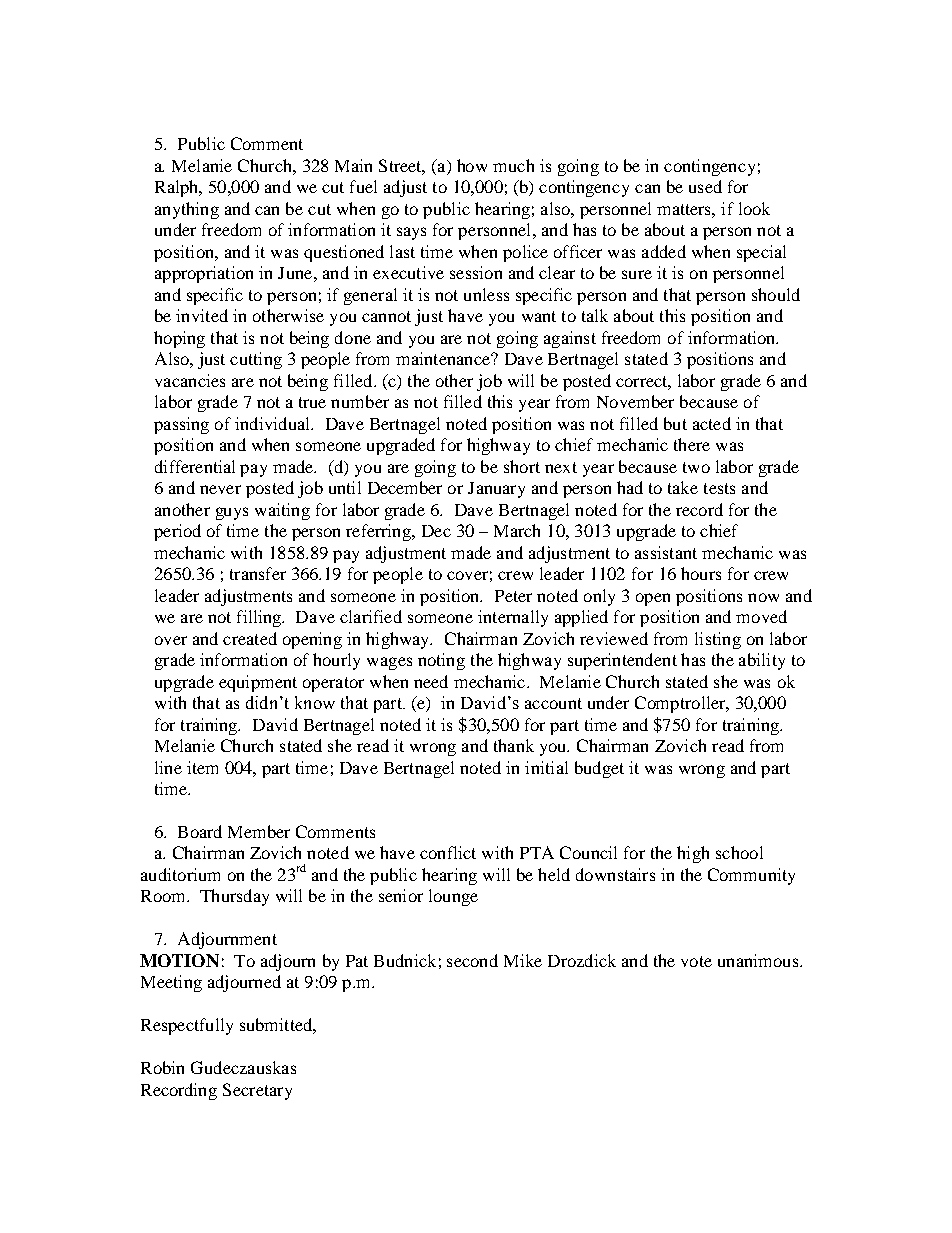 The image size is (952, 1233). I want to click on individual, so click(273, 423).
